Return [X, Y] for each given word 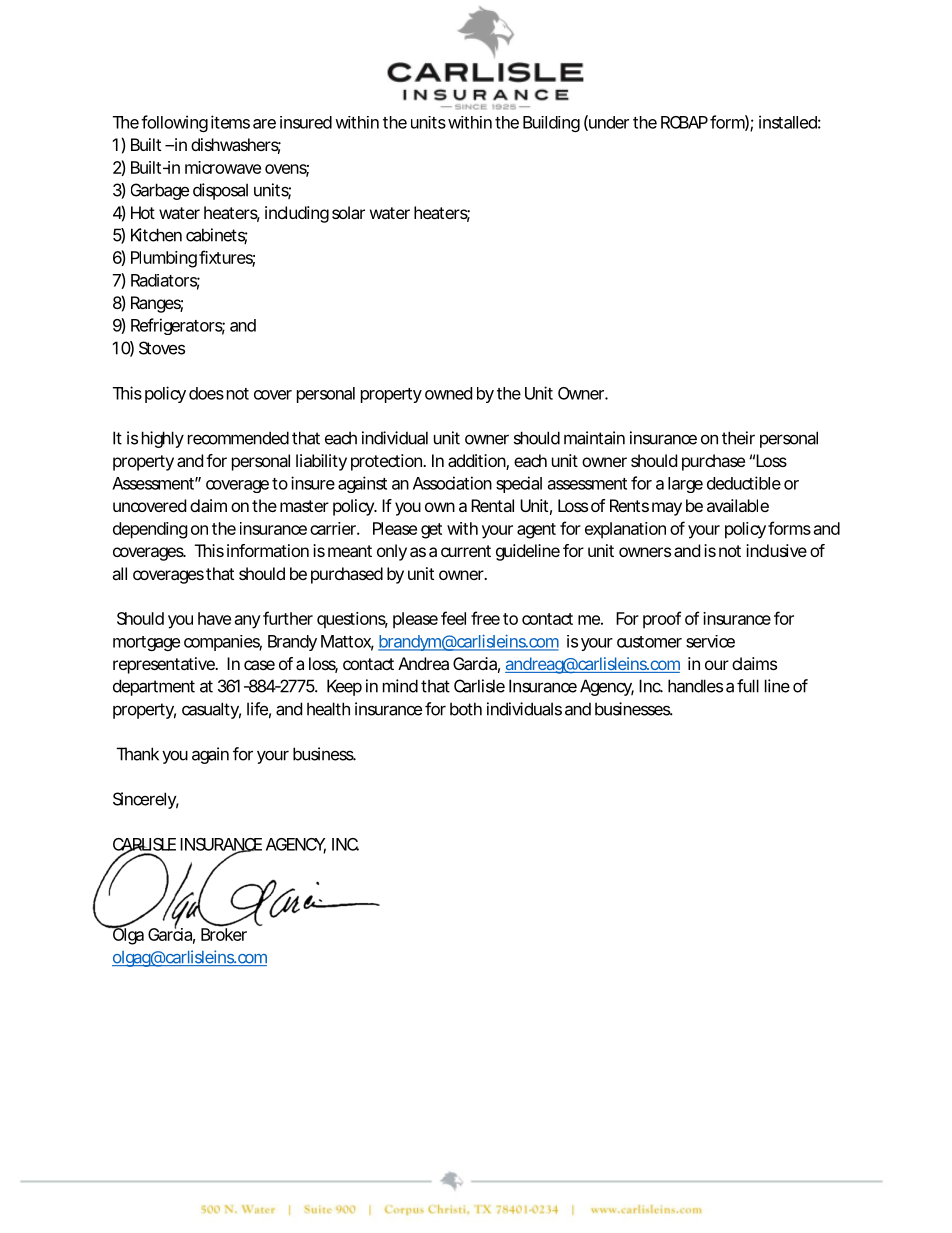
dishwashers [236, 146]
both [466, 709]
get [431, 531]
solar [348, 212]
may [667, 509]
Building [551, 124]
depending [150, 530]
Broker [224, 933]
